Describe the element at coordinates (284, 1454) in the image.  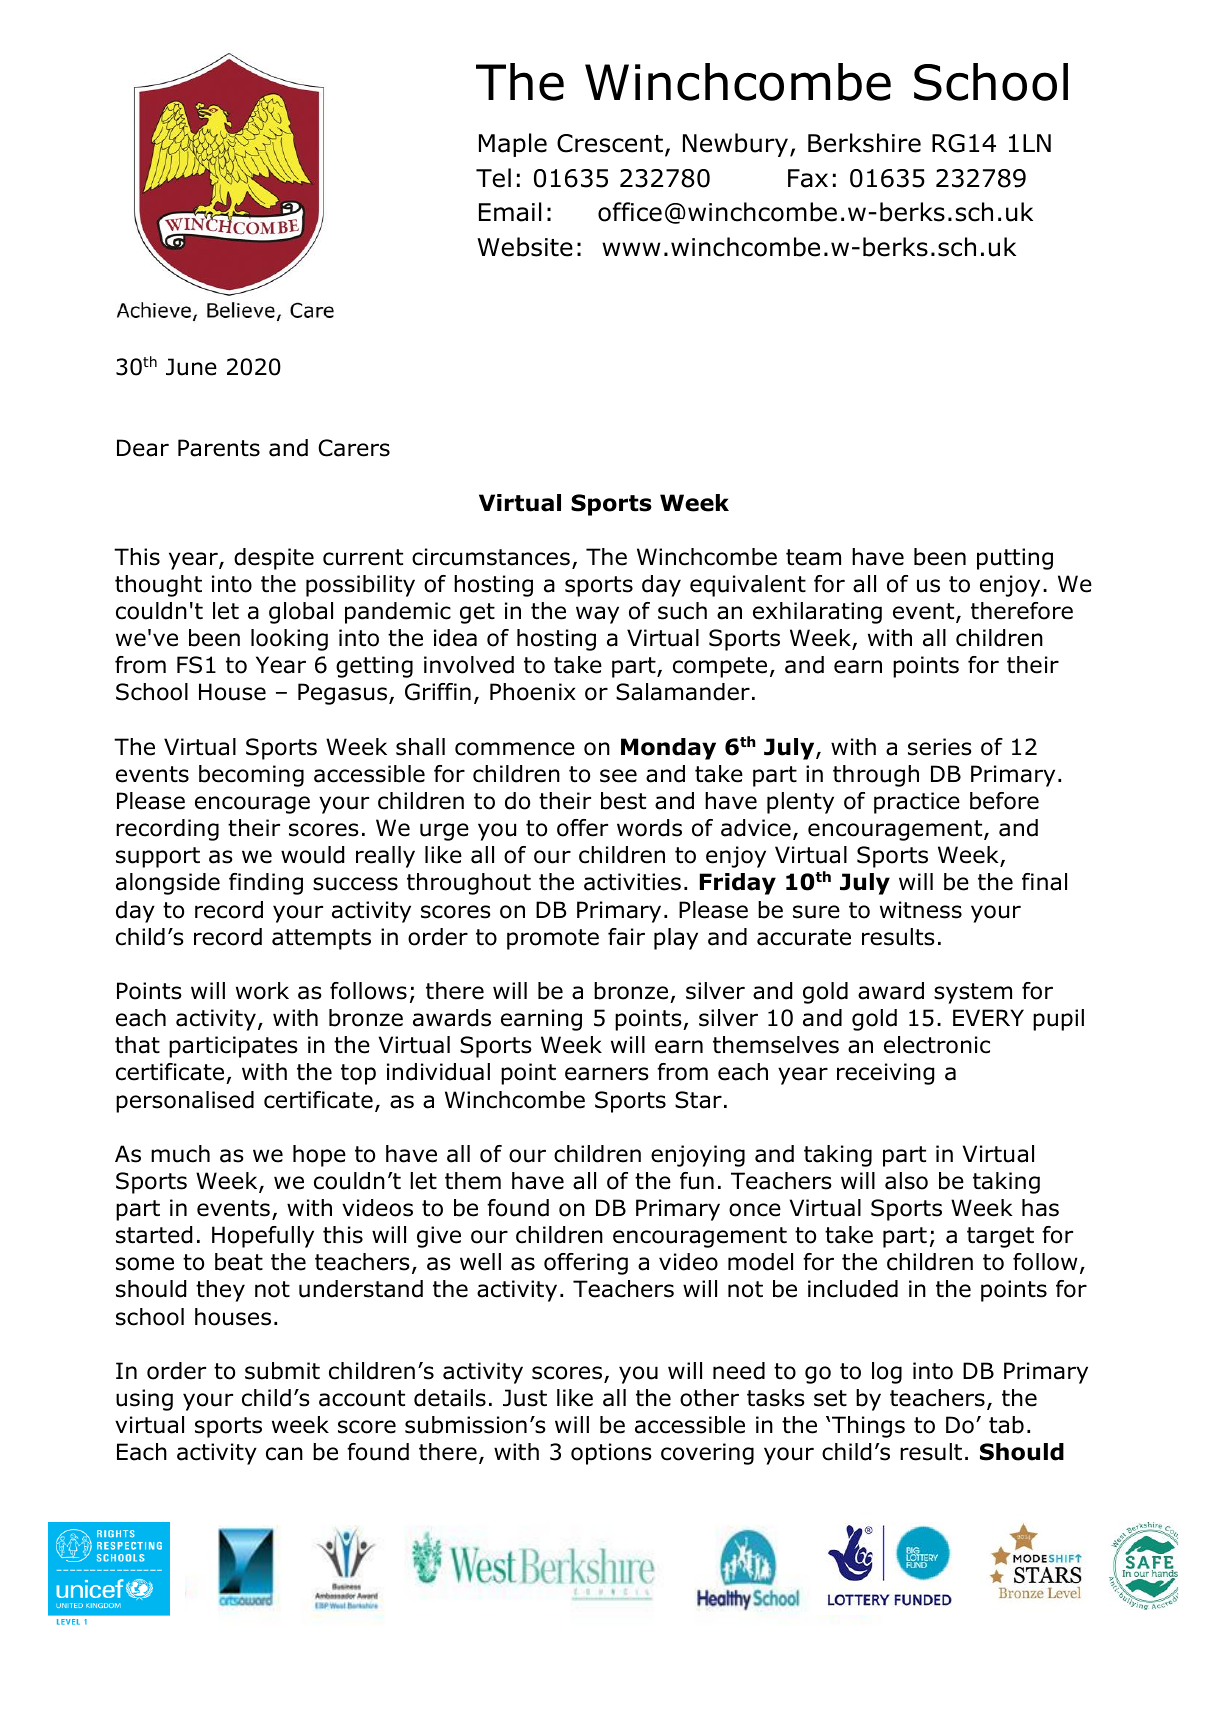
I see `can` at that location.
